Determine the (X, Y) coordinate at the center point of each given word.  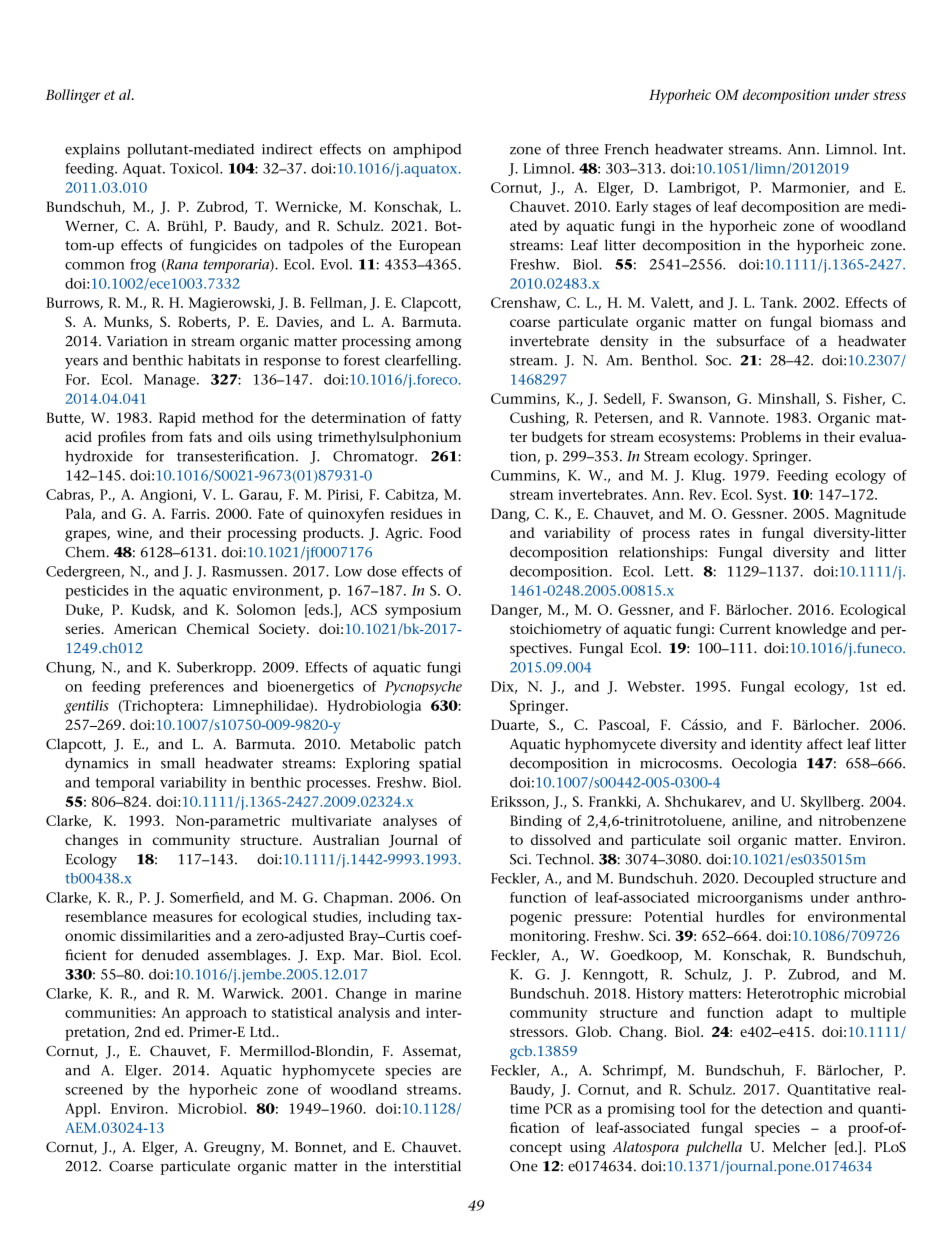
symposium (423, 612)
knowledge (811, 630)
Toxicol (195, 168)
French (627, 149)
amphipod (427, 150)
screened (94, 1089)
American (145, 628)
